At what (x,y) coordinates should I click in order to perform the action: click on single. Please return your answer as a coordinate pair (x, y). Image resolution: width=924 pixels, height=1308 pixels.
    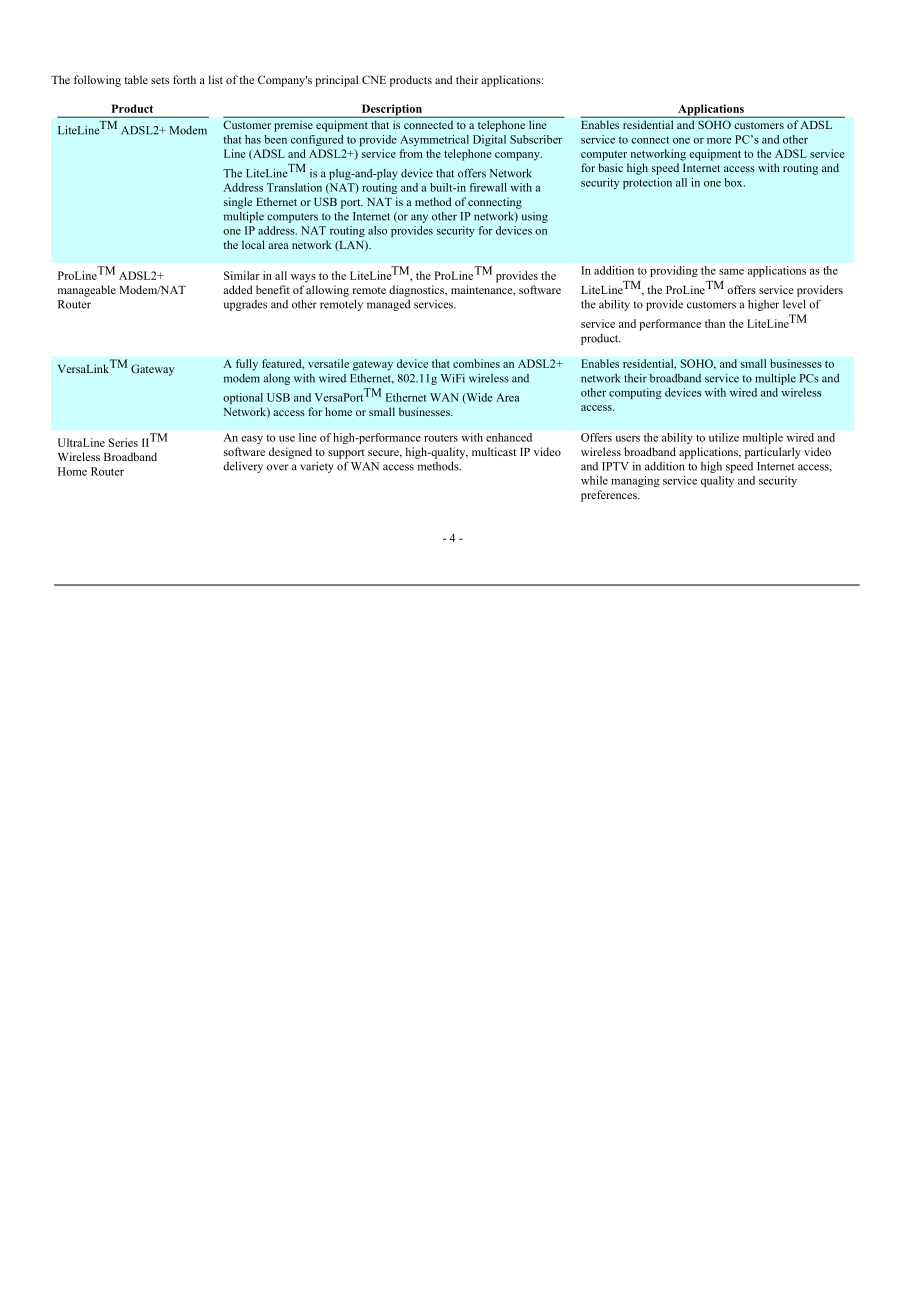
    Looking at the image, I should click on (238, 203).
